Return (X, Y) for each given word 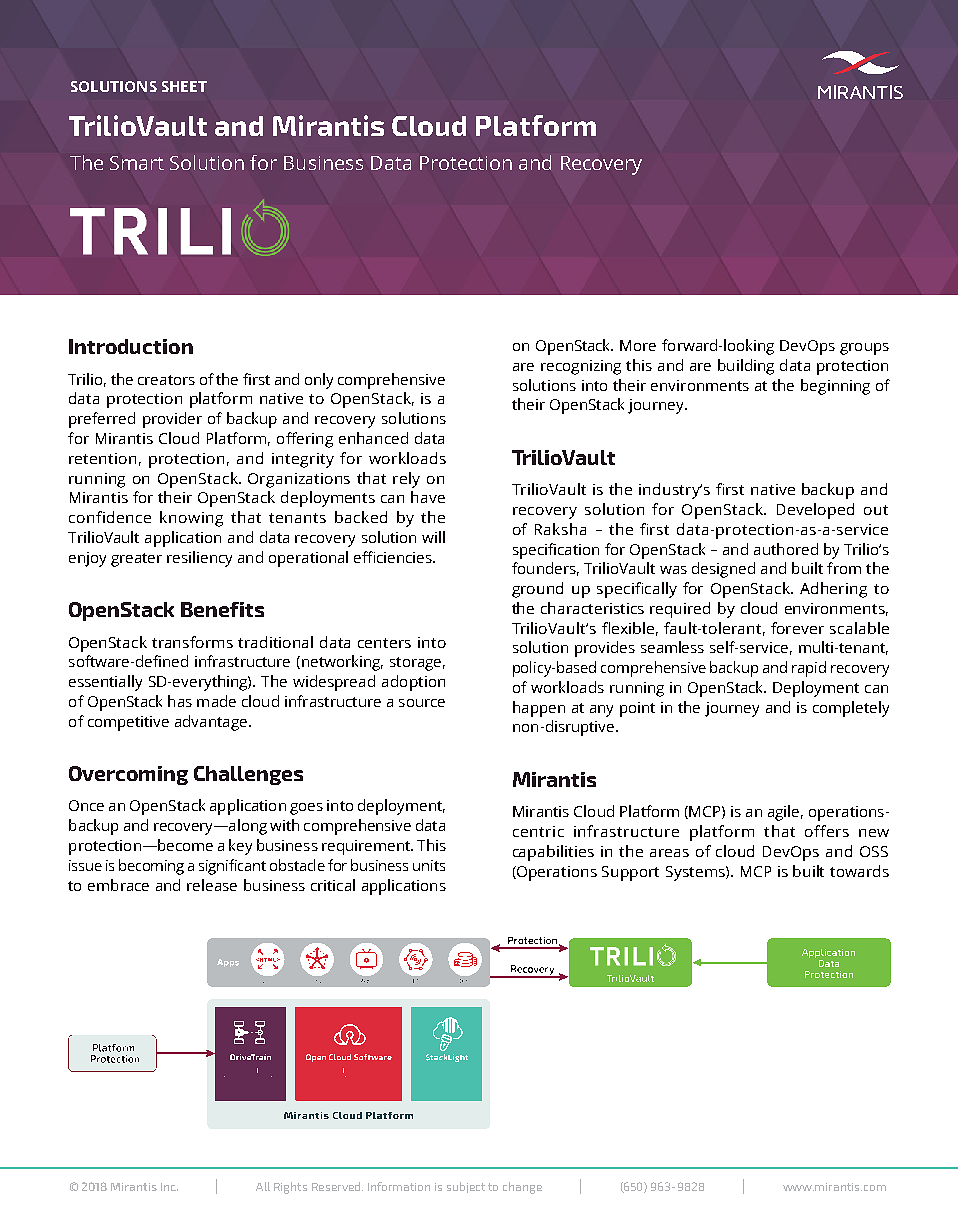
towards (859, 871)
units (429, 865)
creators (166, 380)
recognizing (581, 367)
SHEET (184, 86)
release (212, 885)
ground (537, 590)
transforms (192, 642)
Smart (137, 163)
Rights (290, 1188)
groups (864, 349)
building (746, 367)
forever (797, 628)
